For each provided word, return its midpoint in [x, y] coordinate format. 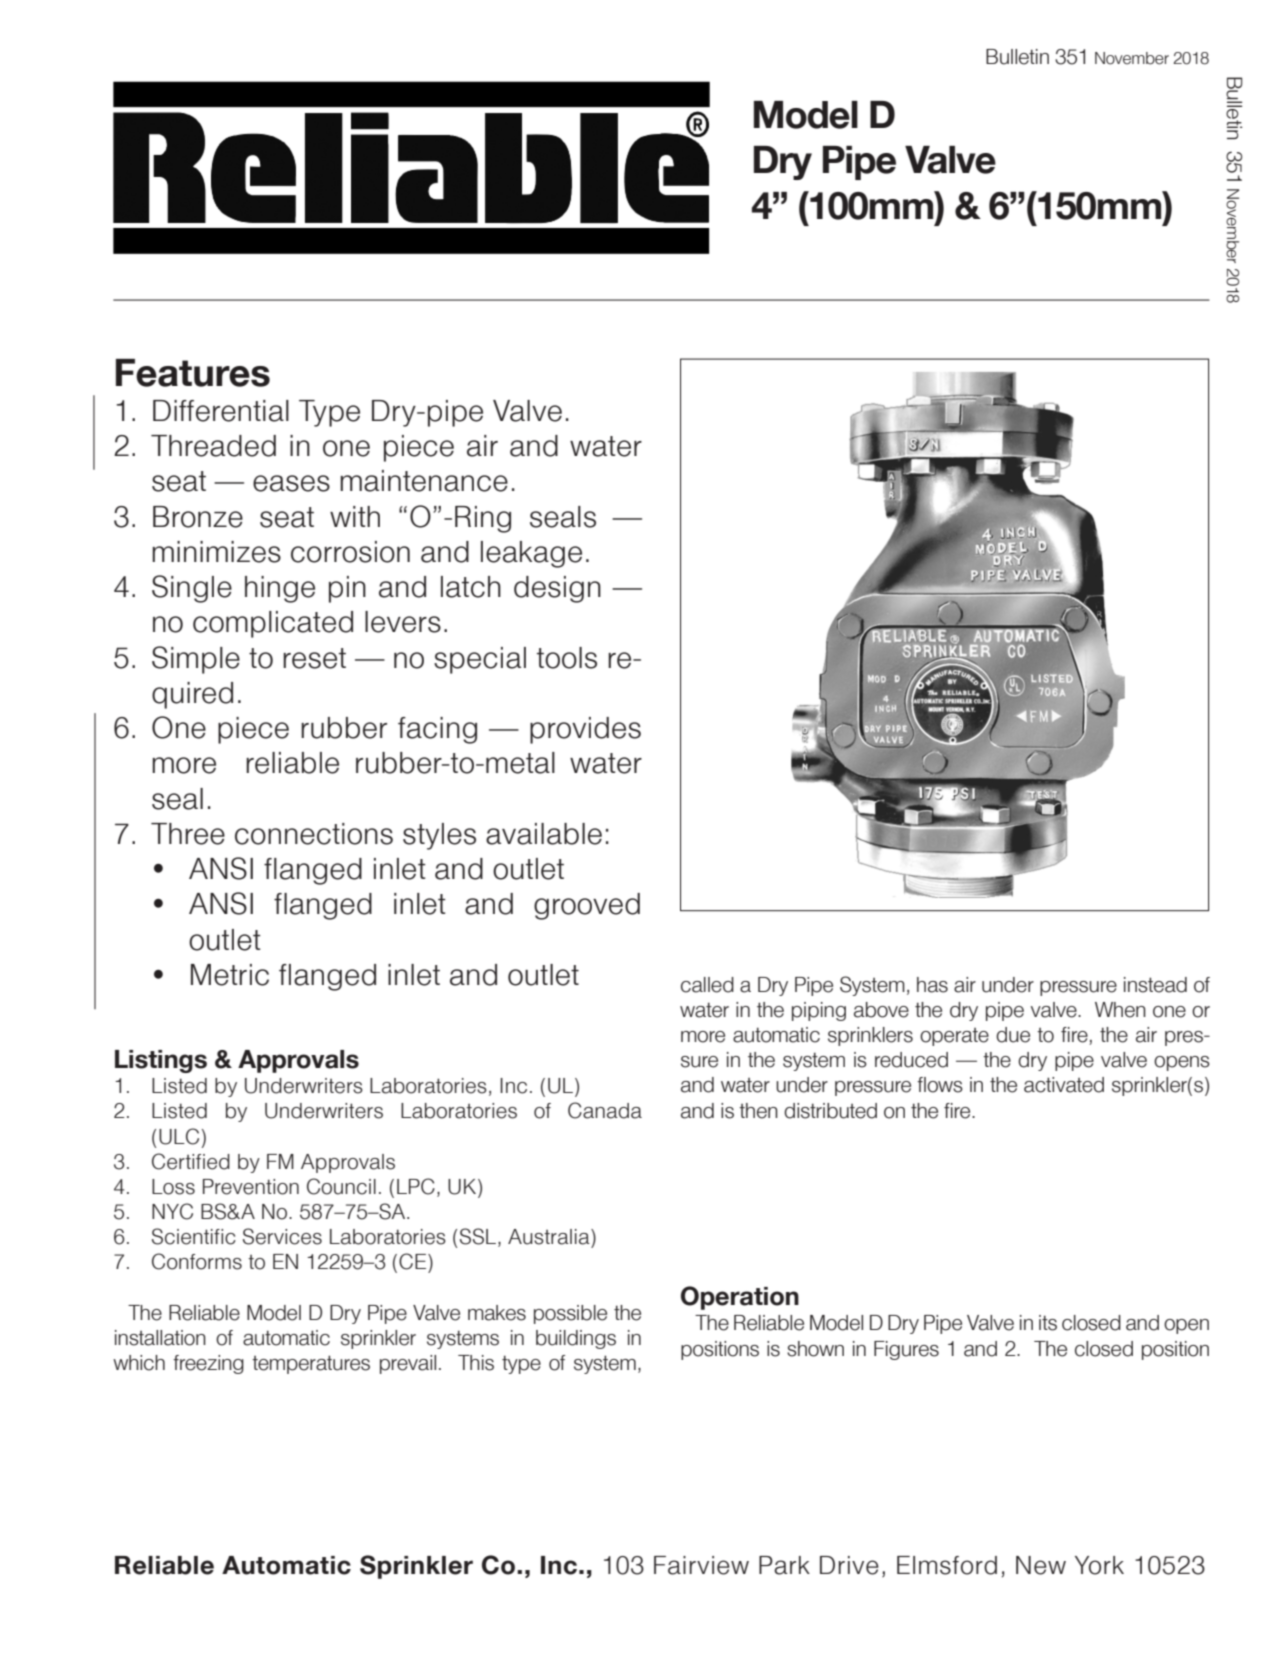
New [1041, 1565]
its [1048, 1323]
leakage [531, 554]
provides [585, 730]
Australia [550, 1237]
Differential [221, 411]
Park [784, 1565]
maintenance [424, 481]
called [707, 985]
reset [314, 658]
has [932, 985]
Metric [230, 975]
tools [567, 658]
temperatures [311, 1364]
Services [282, 1236]
